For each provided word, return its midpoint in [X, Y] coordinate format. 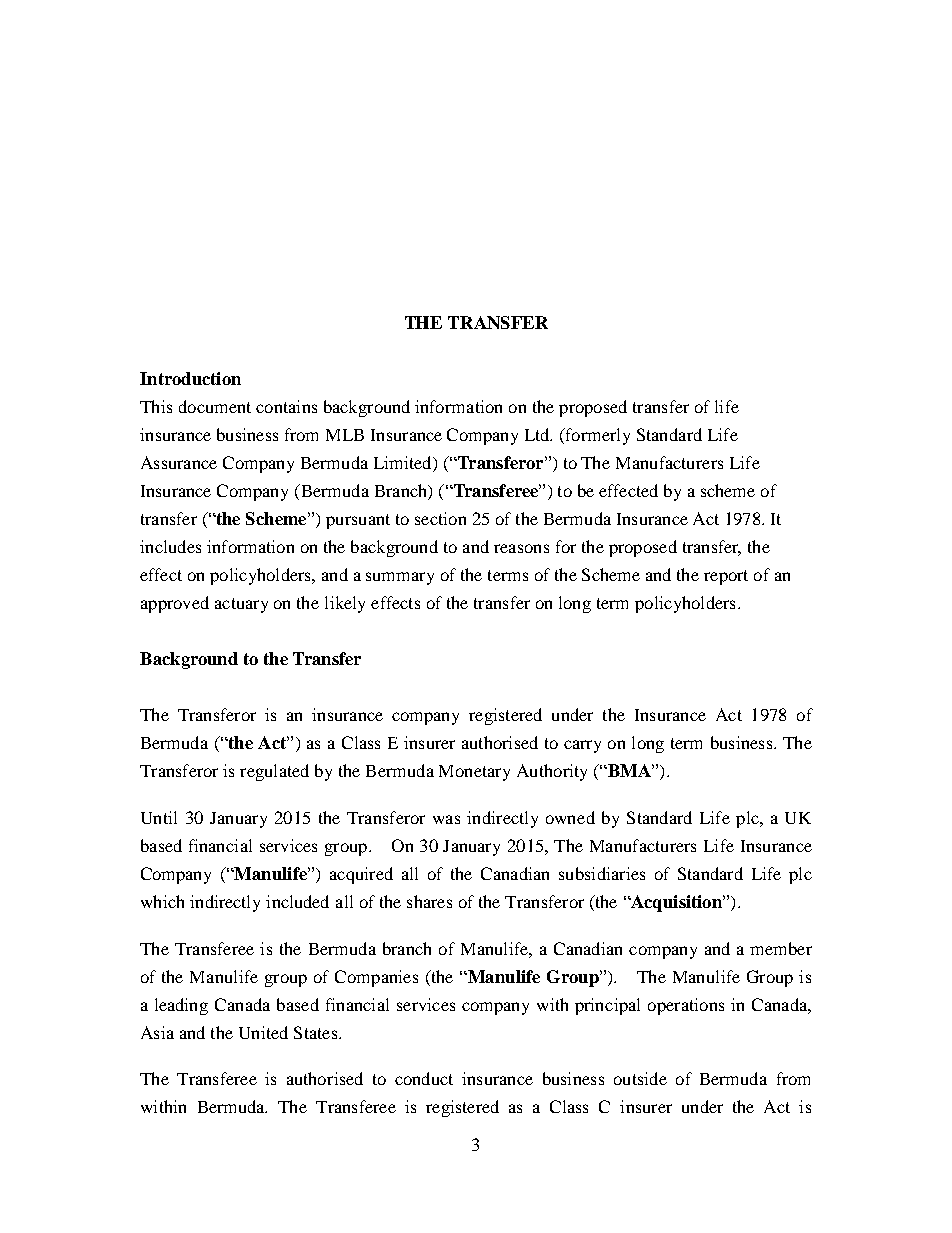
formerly [597, 436]
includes [170, 546]
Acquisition [676, 903]
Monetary [474, 773]
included [297, 901]
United [263, 1032]
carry [582, 746]
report [726, 577]
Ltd [538, 434]
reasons [521, 548]
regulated [274, 772]
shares [429, 901]
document [215, 406]
